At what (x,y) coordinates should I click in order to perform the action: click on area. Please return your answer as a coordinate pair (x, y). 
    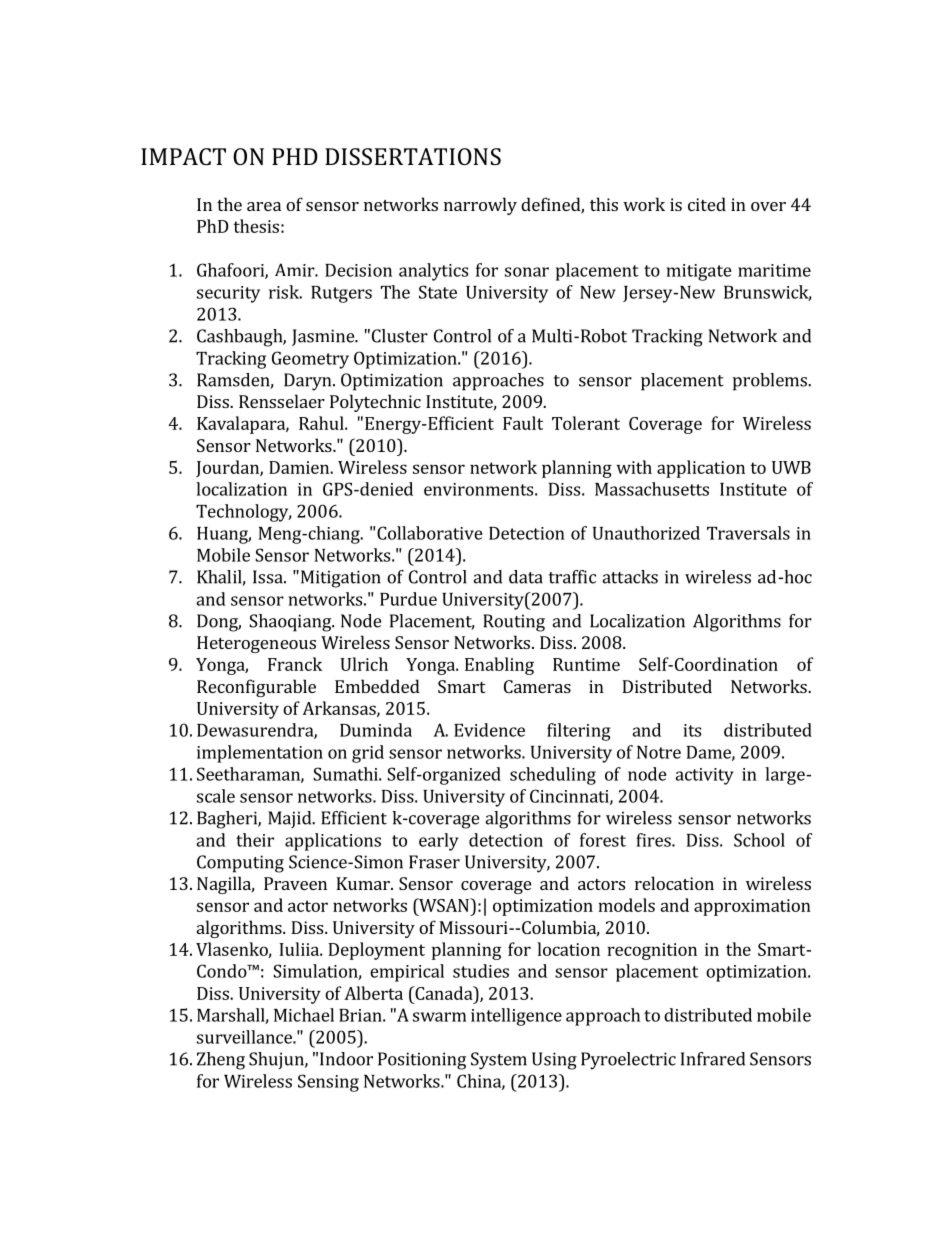
    Looking at the image, I should click on (264, 206).
